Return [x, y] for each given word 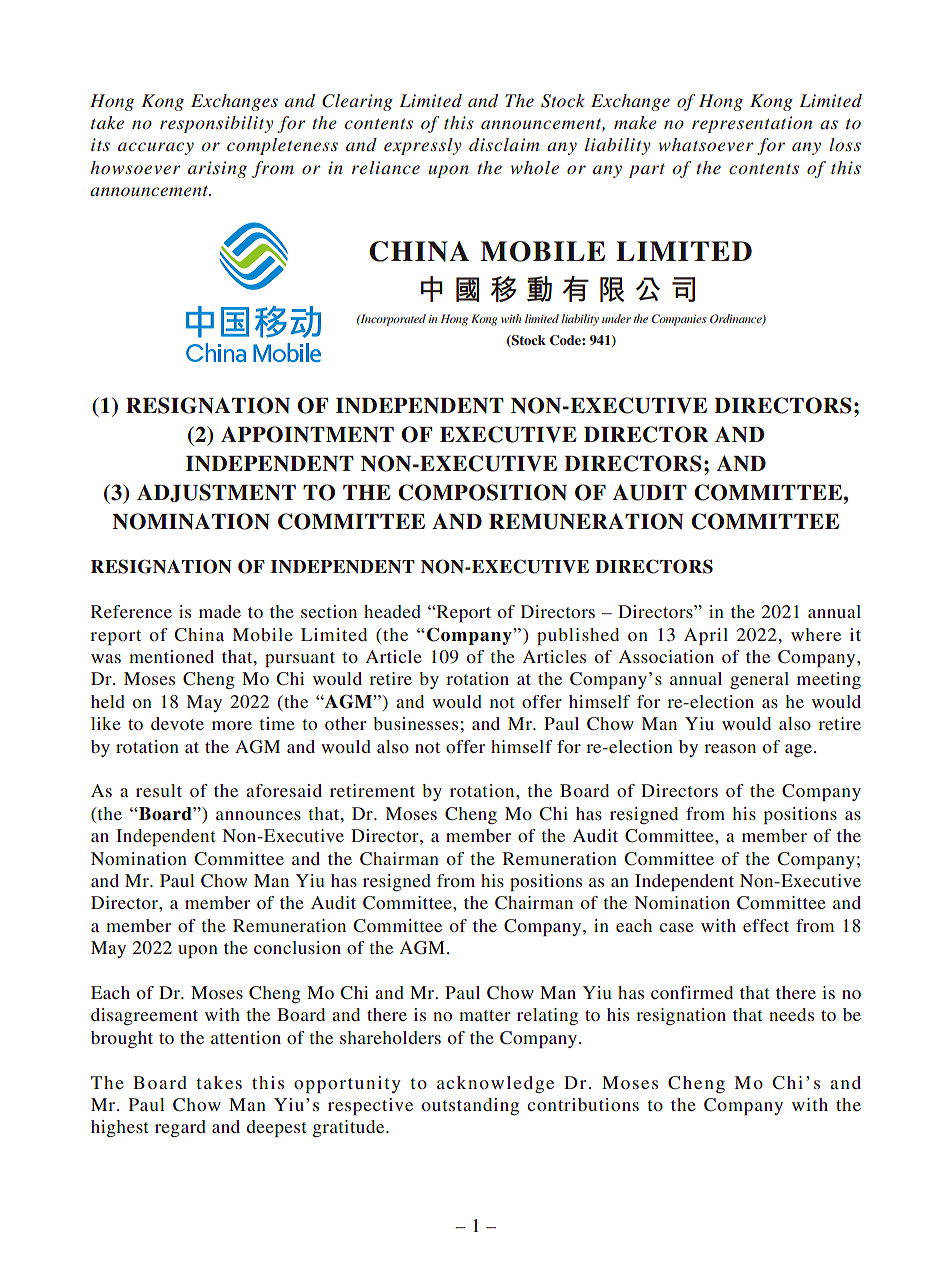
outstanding [470, 1106]
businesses [415, 723]
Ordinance [737, 319]
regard [180, 1128]
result [159, 790]
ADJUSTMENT [216, 493]
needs [791, 1014]
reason [730, 748]
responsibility [217, 124]
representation [752, 124]
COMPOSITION [482, 492]
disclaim [504, 144]
